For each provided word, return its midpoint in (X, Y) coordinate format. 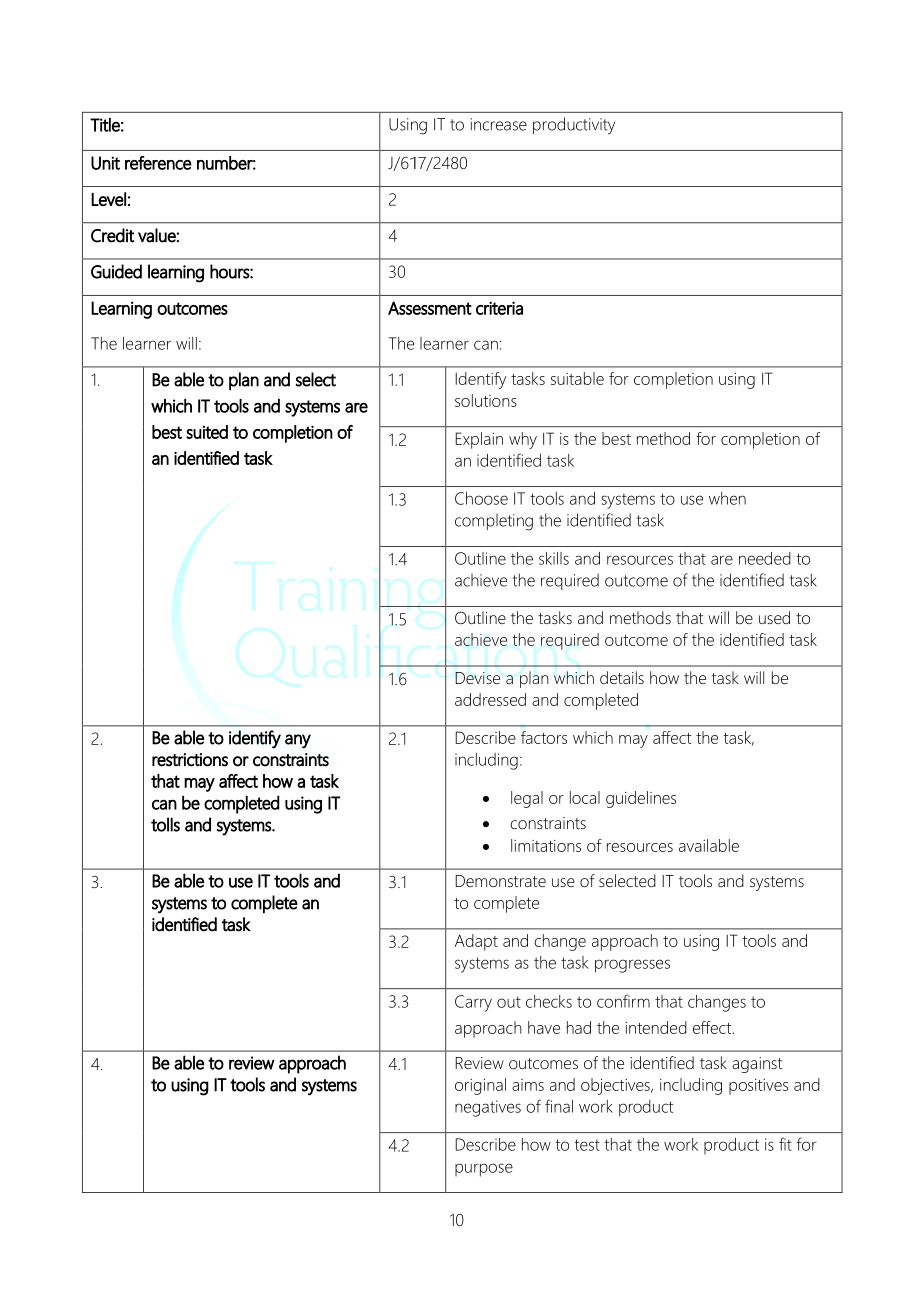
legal (527, 799)
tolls (165, 824)
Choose (481, 498)
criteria (499, 308)
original (480, 1086)
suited (207, 432)
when (727, 498)
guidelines (641, 799)
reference (158, 163)
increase (498, 124)
